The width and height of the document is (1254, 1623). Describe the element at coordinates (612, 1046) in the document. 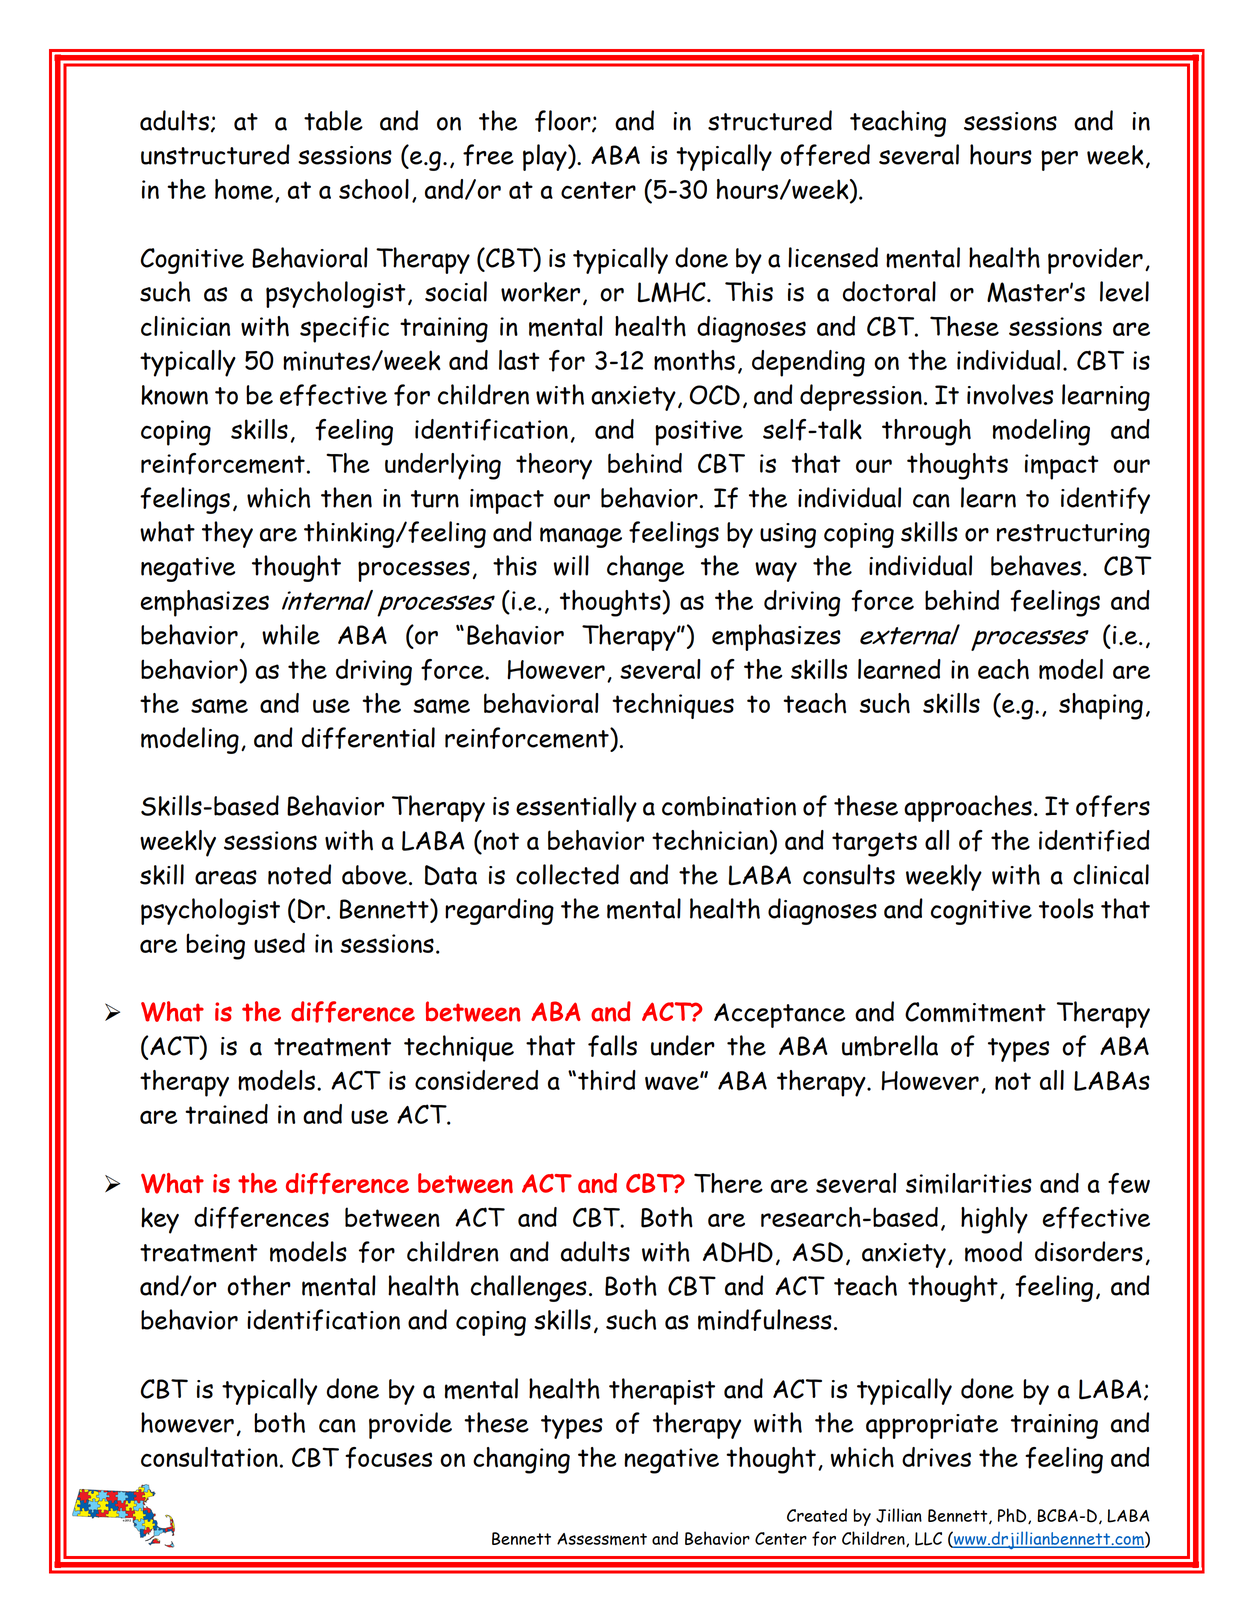

I see `falls` at that location.
